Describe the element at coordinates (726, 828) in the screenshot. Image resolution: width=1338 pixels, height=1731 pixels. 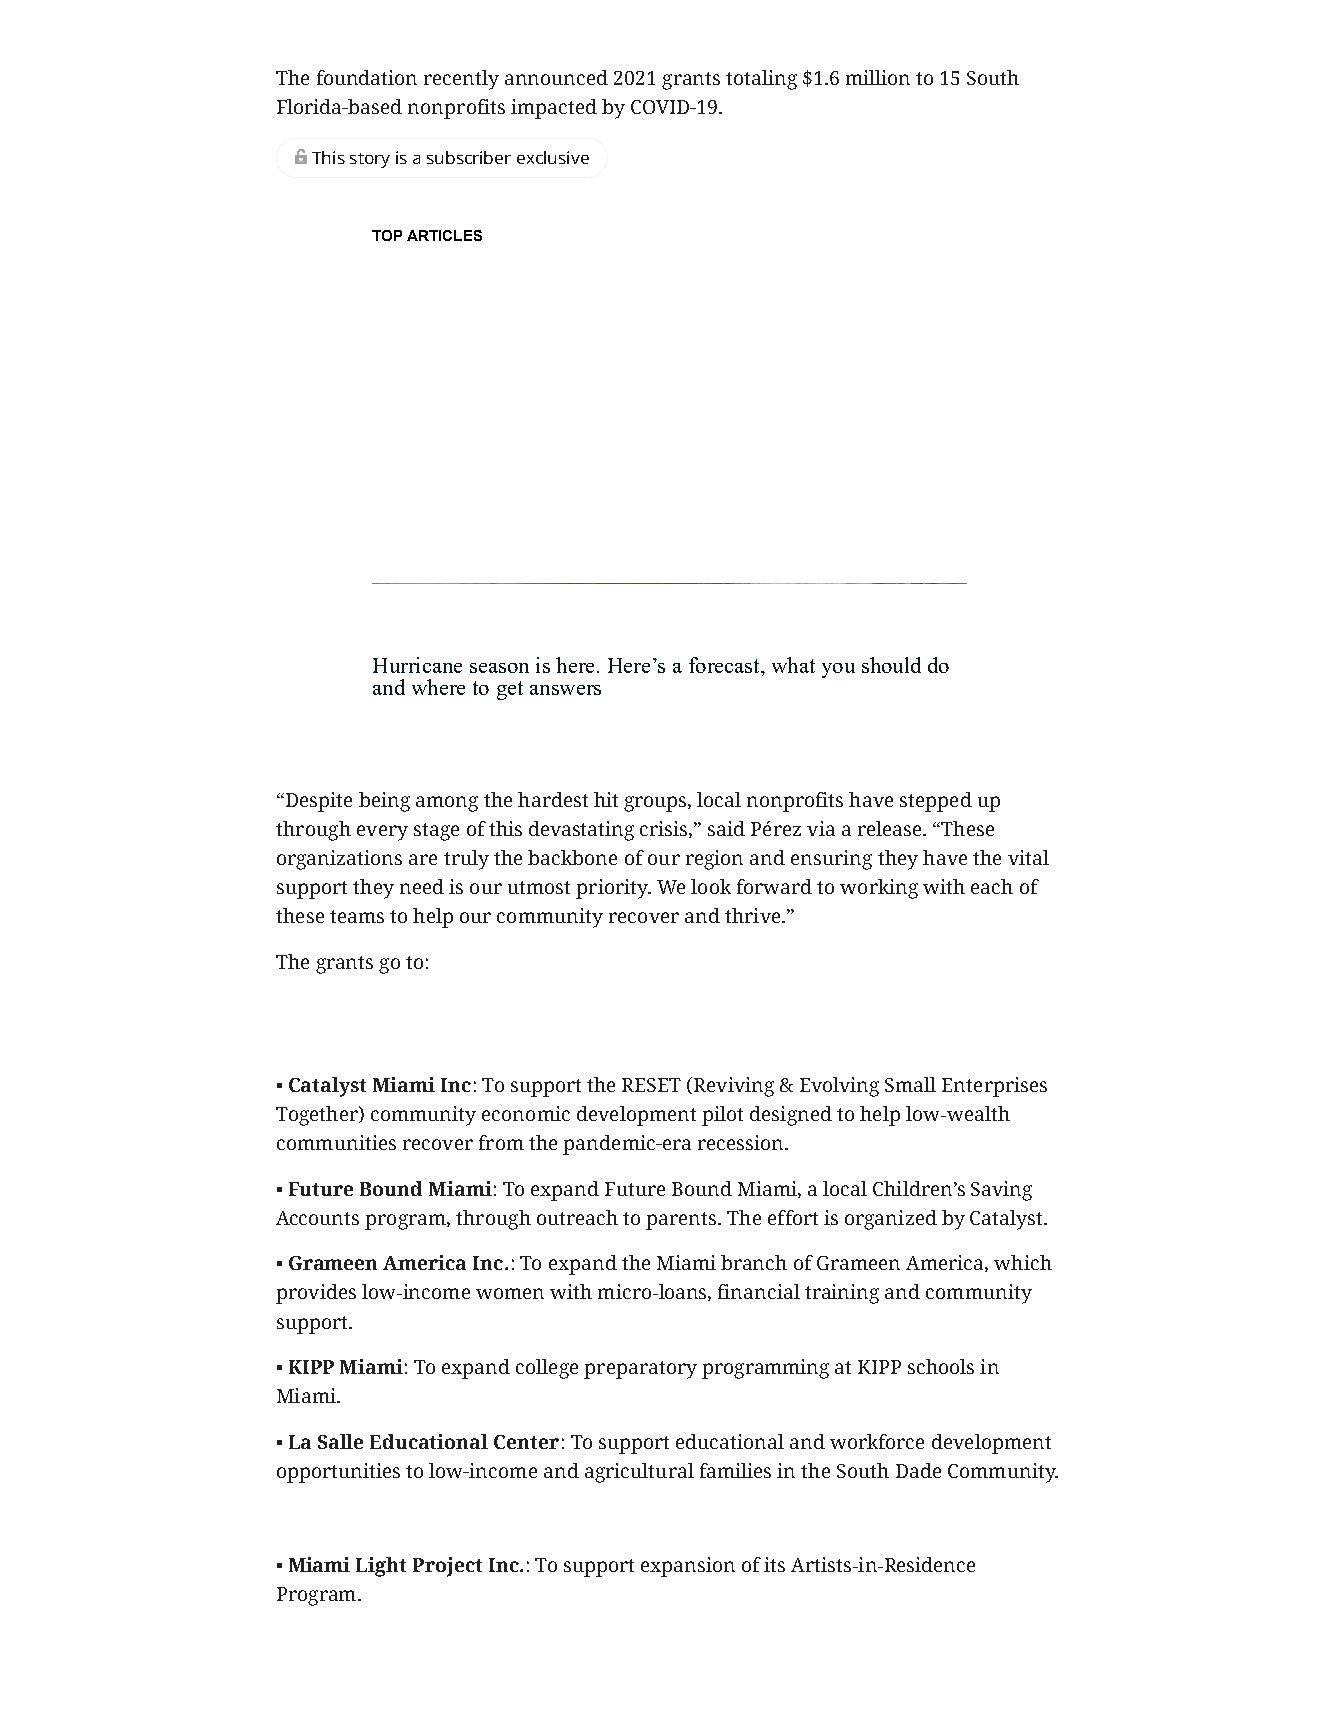
I see `said` at that location.
